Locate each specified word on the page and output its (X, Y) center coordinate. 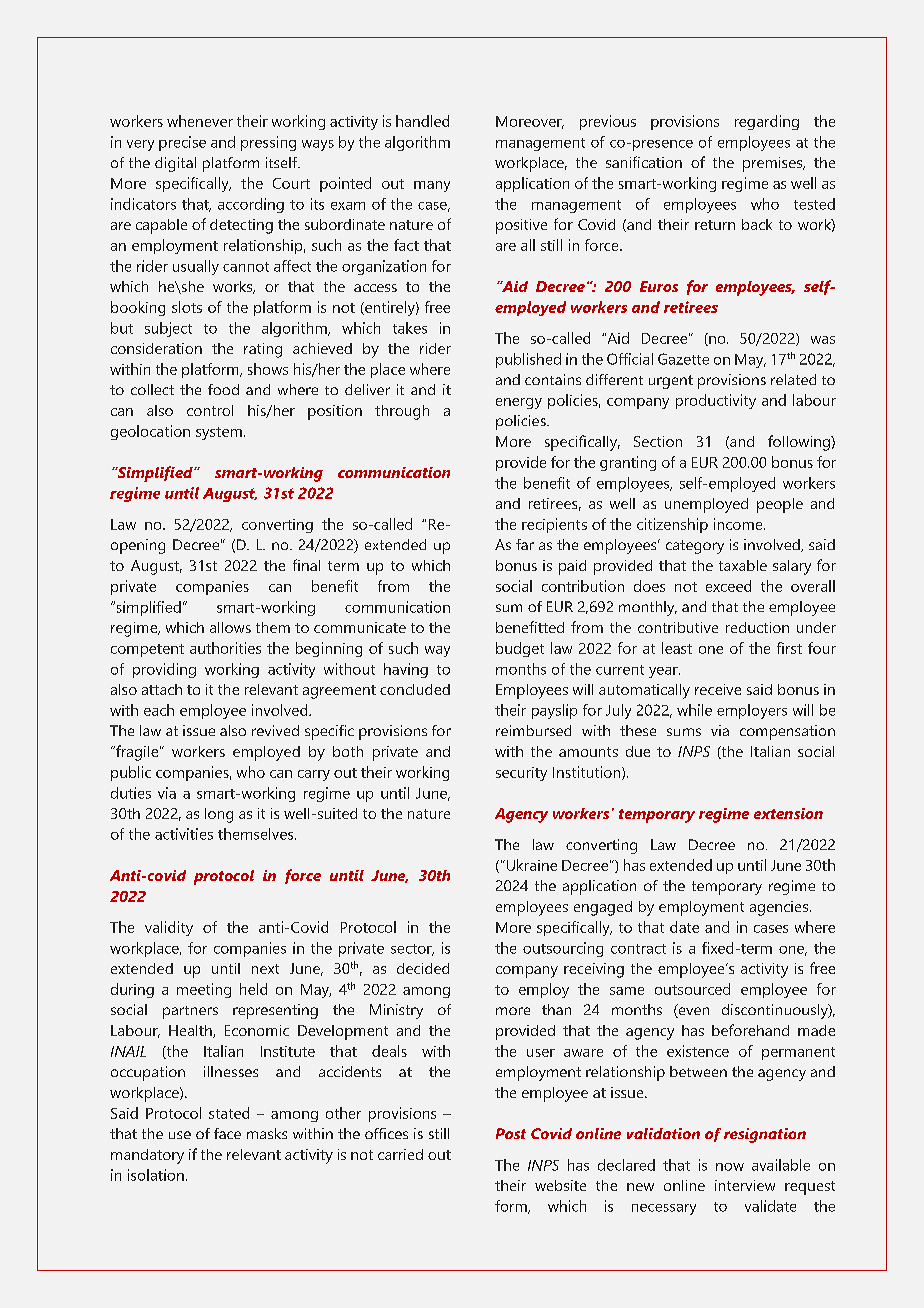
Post (511, 1133)
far (525, 544)
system (219, 433)
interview (745, 1185)
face (227, 1133)
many (432, 186)
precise (182, 143)
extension (788, 813)
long (219, 815)
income (739, 524)
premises (774, 164)
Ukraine (530, 865)
